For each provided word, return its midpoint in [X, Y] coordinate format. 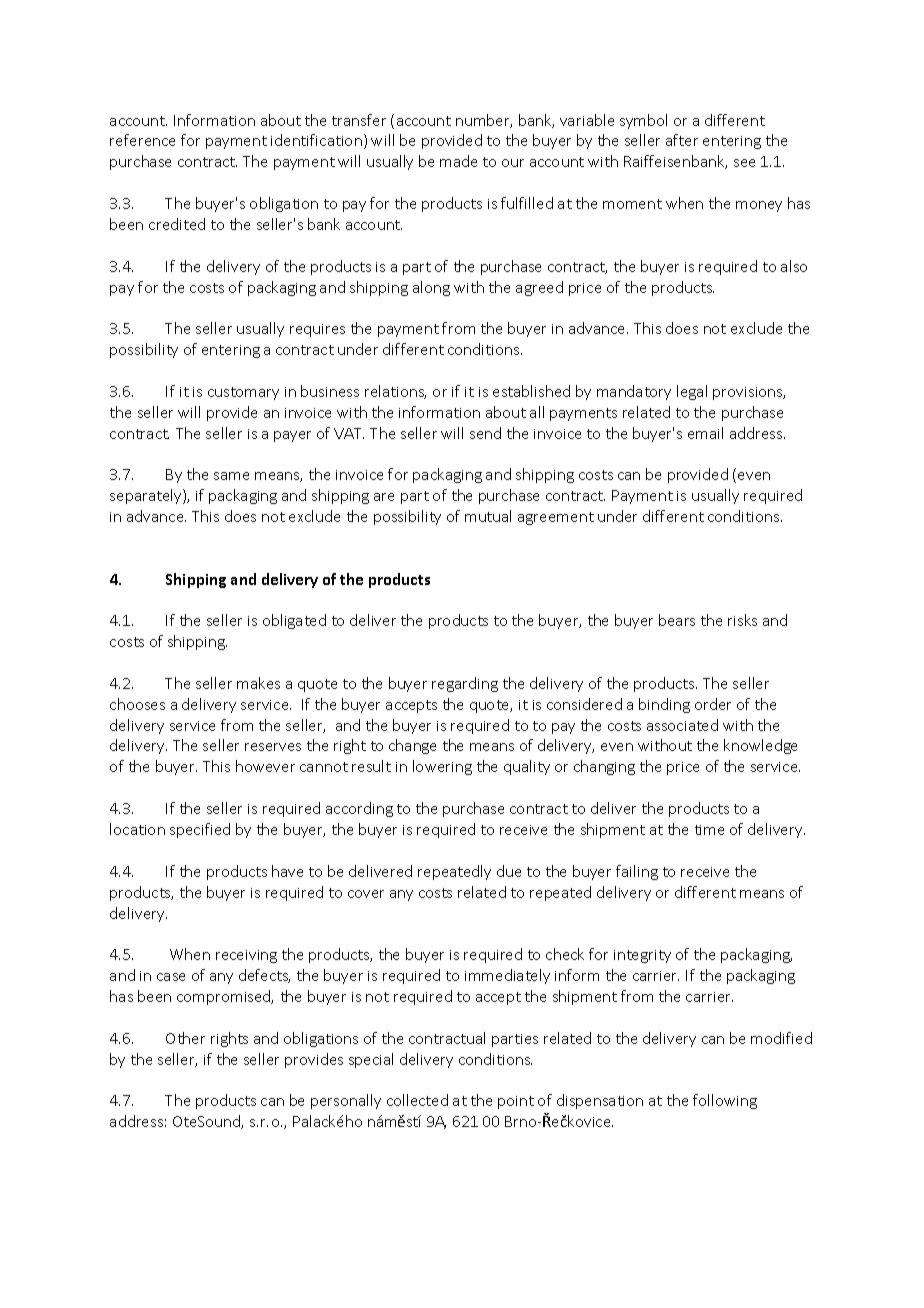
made [458, 161]
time [709, 830]
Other [185, 1038]
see [744, 163]
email [705, 433]
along [431, 288]
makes [258, 683]
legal [692, 392]
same [231, 476]
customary [243, 393]
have [287, 871]
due [509, 871]
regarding [465, 684]
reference [142, 140]
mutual [488, 516]
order [713, 704]
